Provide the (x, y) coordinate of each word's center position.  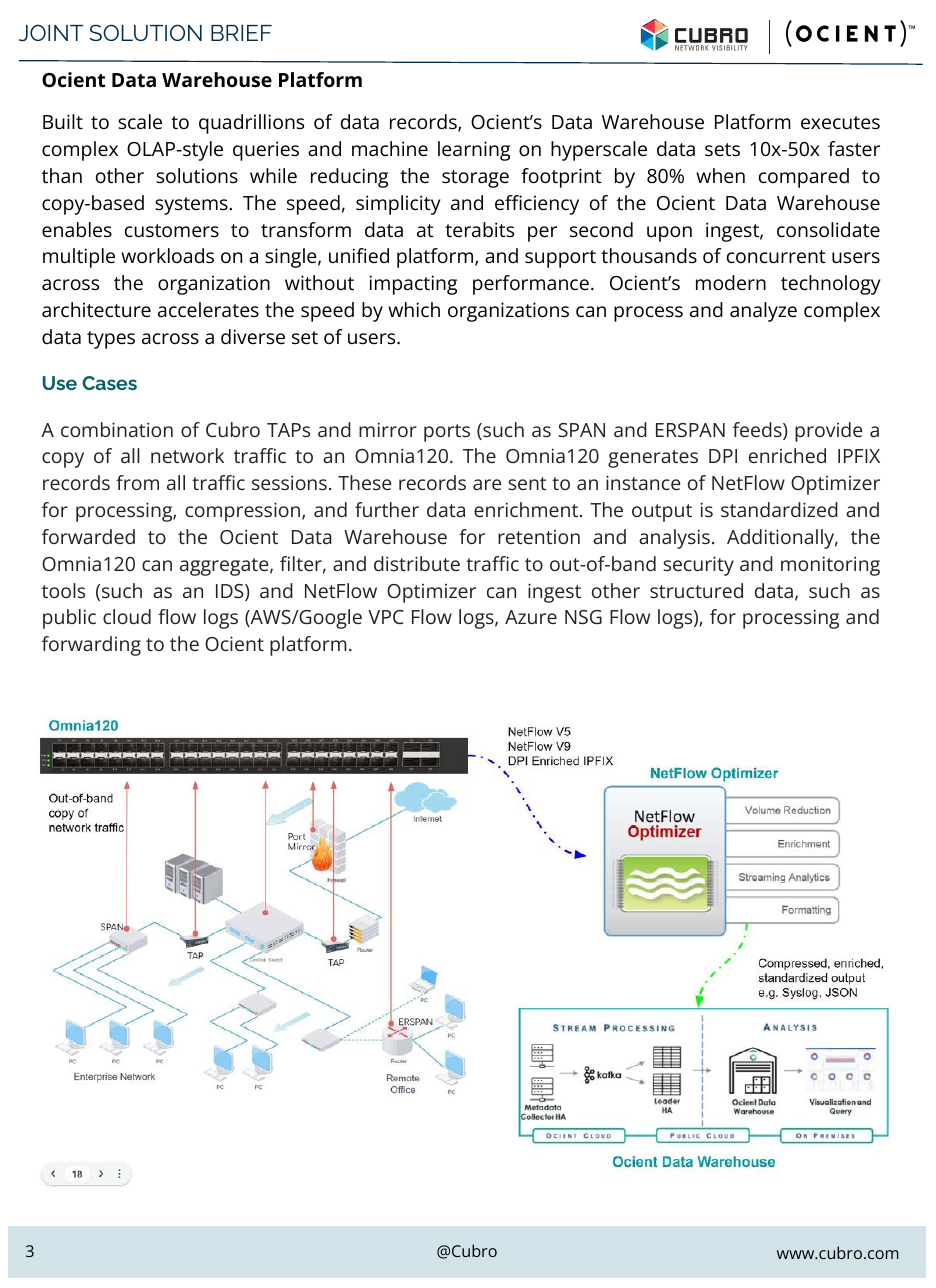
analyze (763, 312)
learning (474, 151)
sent (527, 483)
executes (840, 123)
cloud (127, 616)
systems (192, 206)
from (137, 482)
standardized (779, 509)
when (720, 176)
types (111, 340)
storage (475, 179)
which (414, 309)
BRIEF (241, 33)
